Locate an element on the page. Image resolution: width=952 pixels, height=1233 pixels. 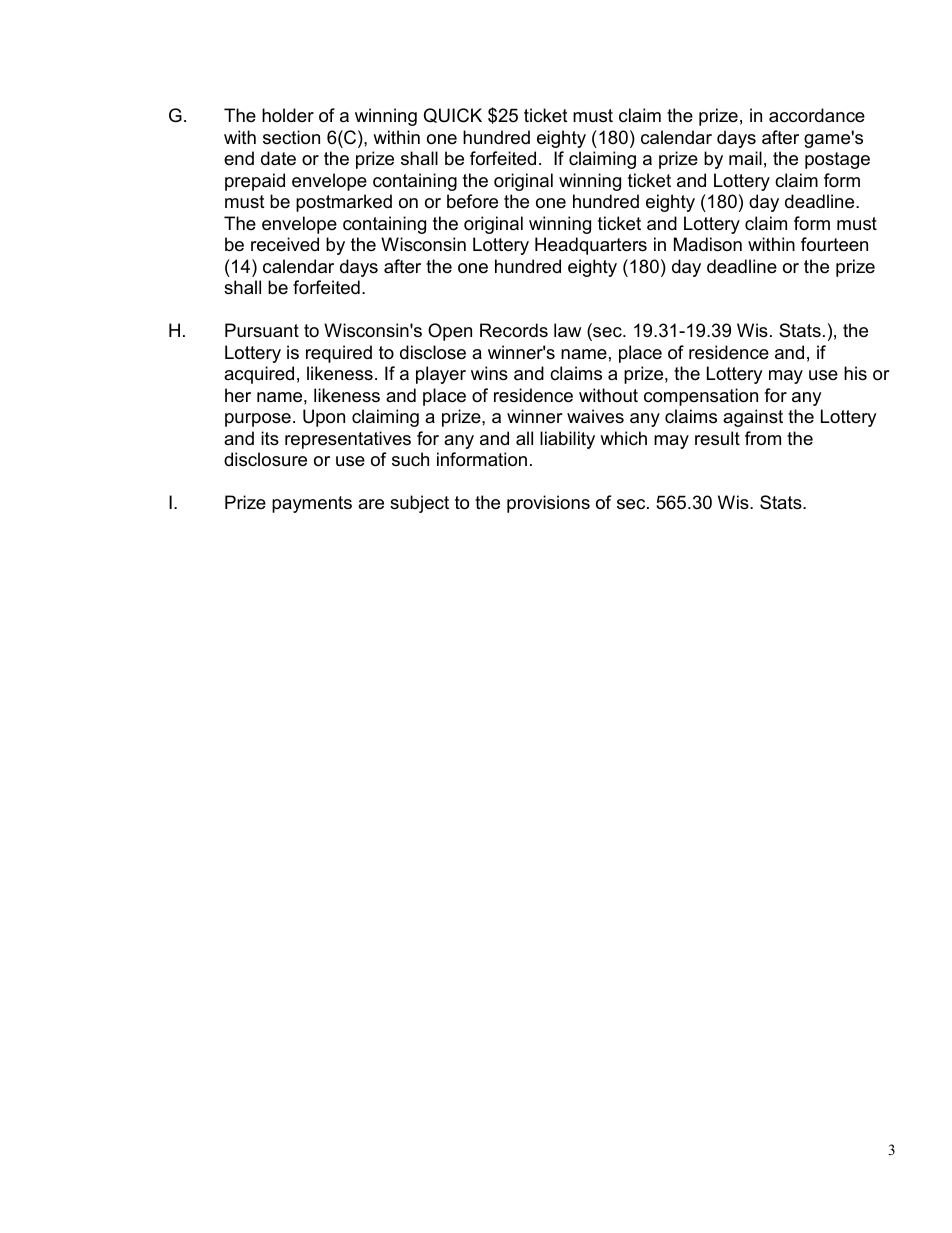
accordance is located at coordinates (817, 115).
